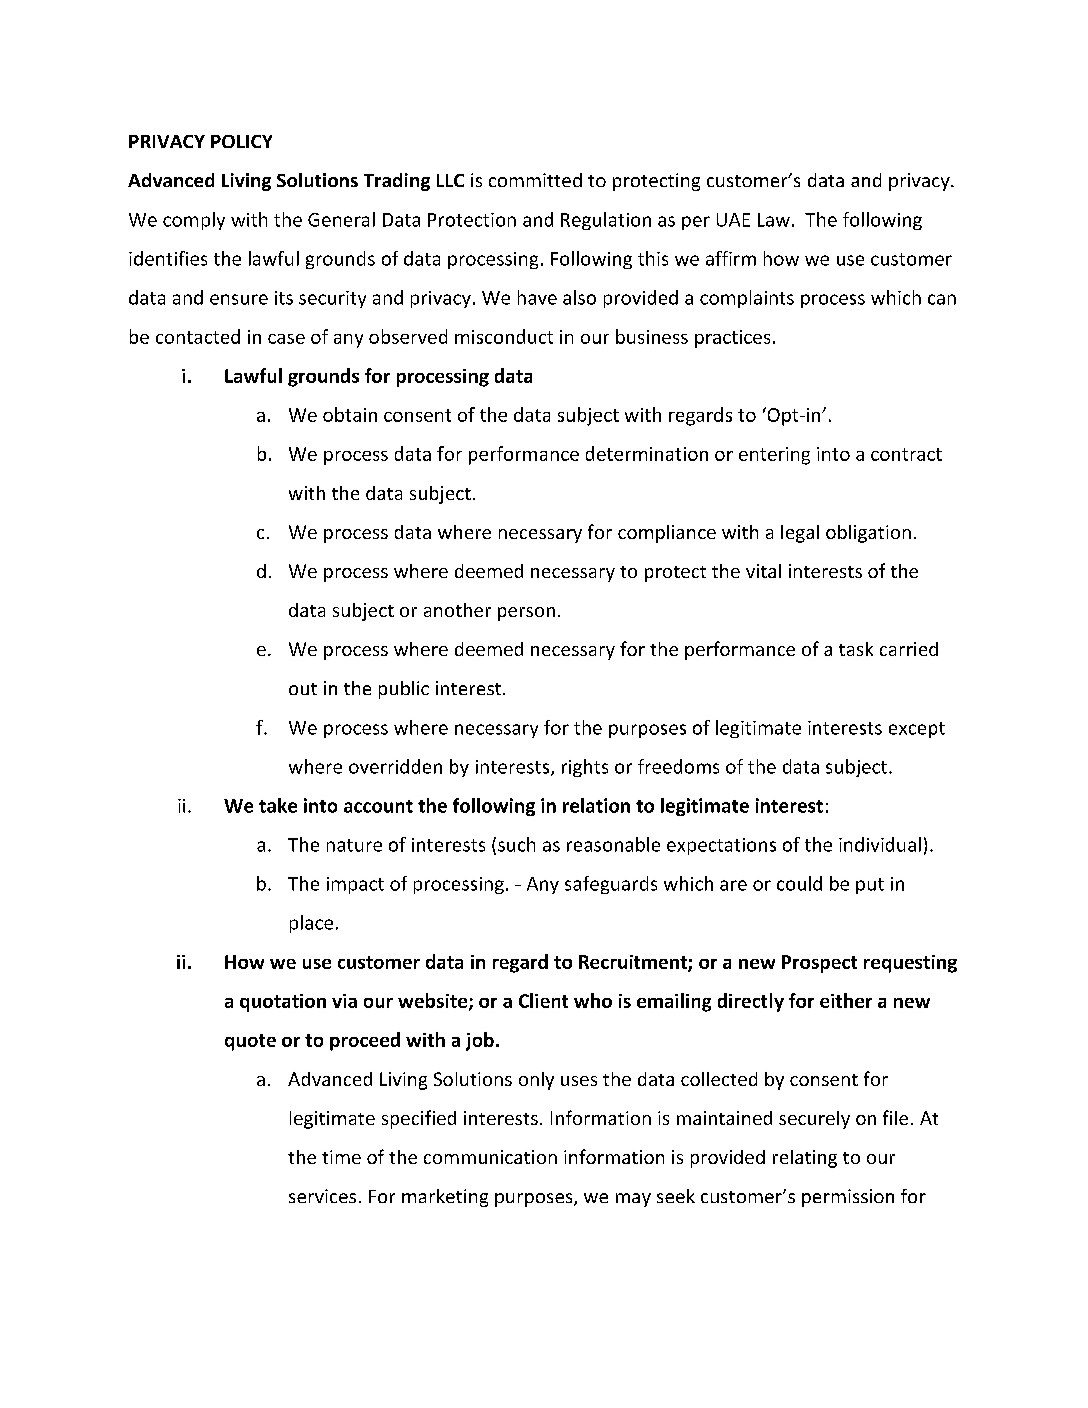 Image resolution: width=1088 pixels, height=1408 pixels. What do you see at coordinates (856, 649) in the page?
I see `task` at bounding box center [856, 649].
